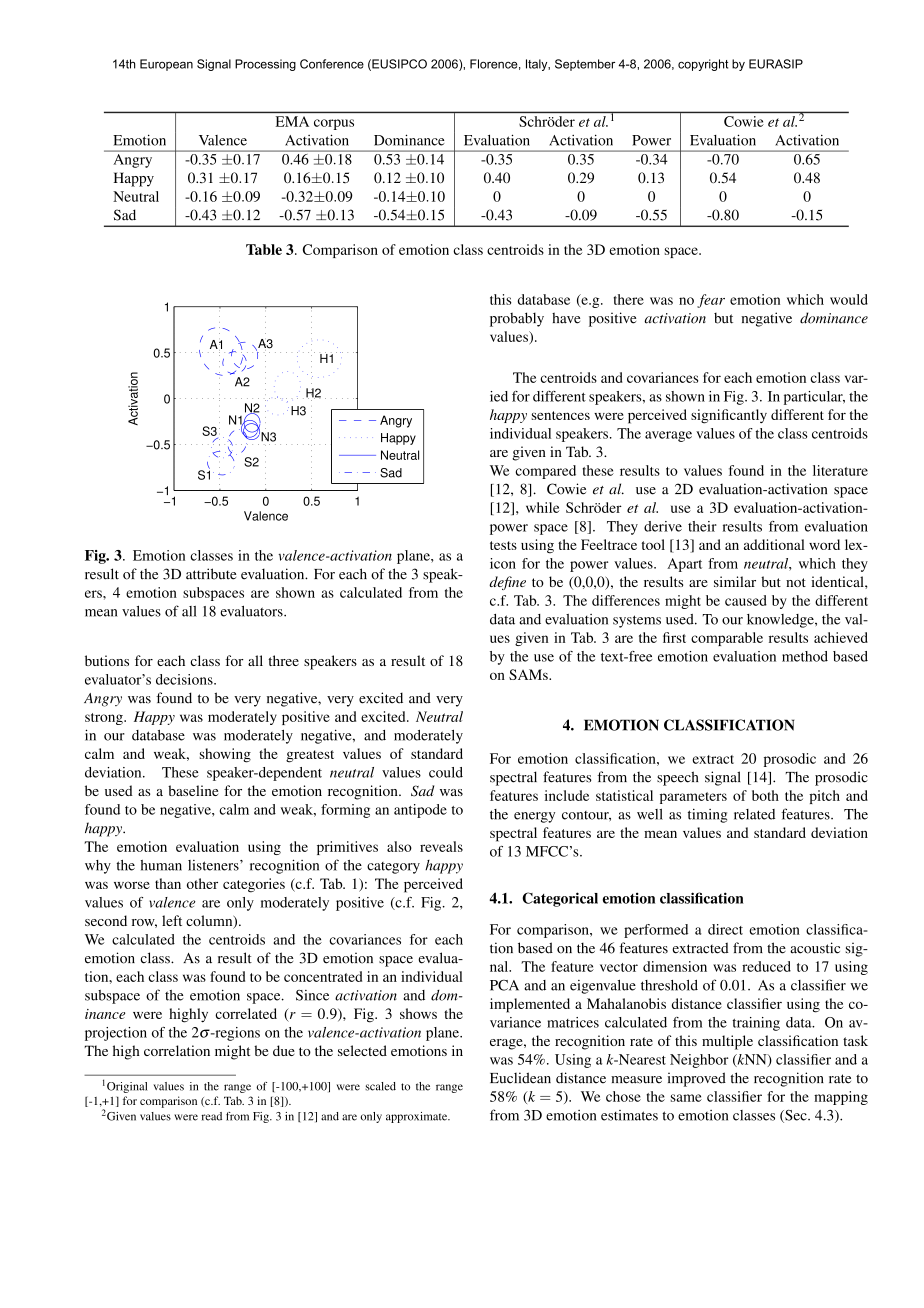 This page has width=924, height=1308. What do you see at coordinates (805, 656) in the page?
I see `method` at bounding box center [805, 656].
